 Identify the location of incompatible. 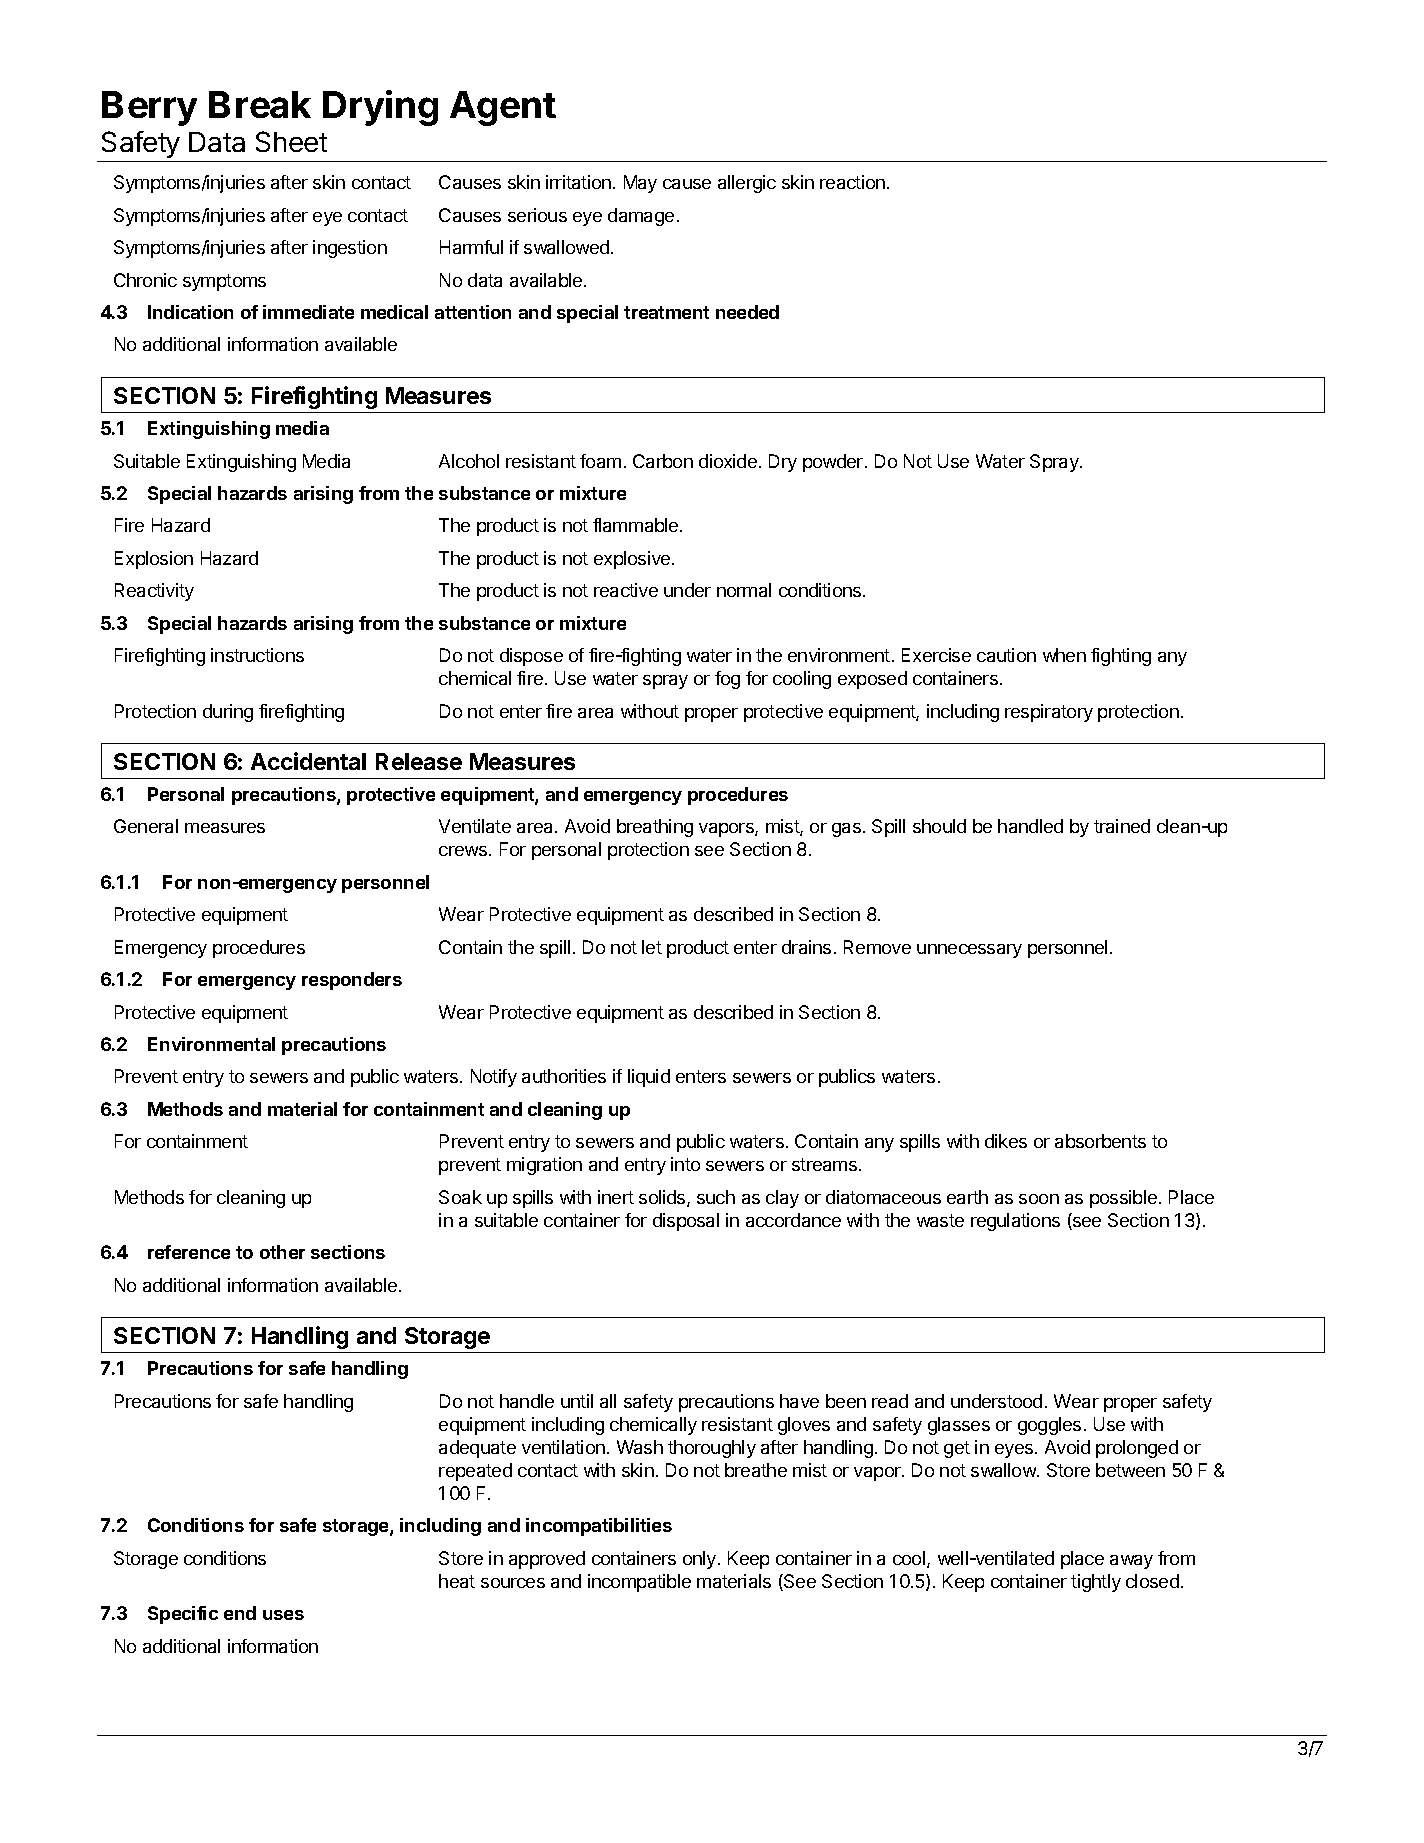
(639, 1583).
